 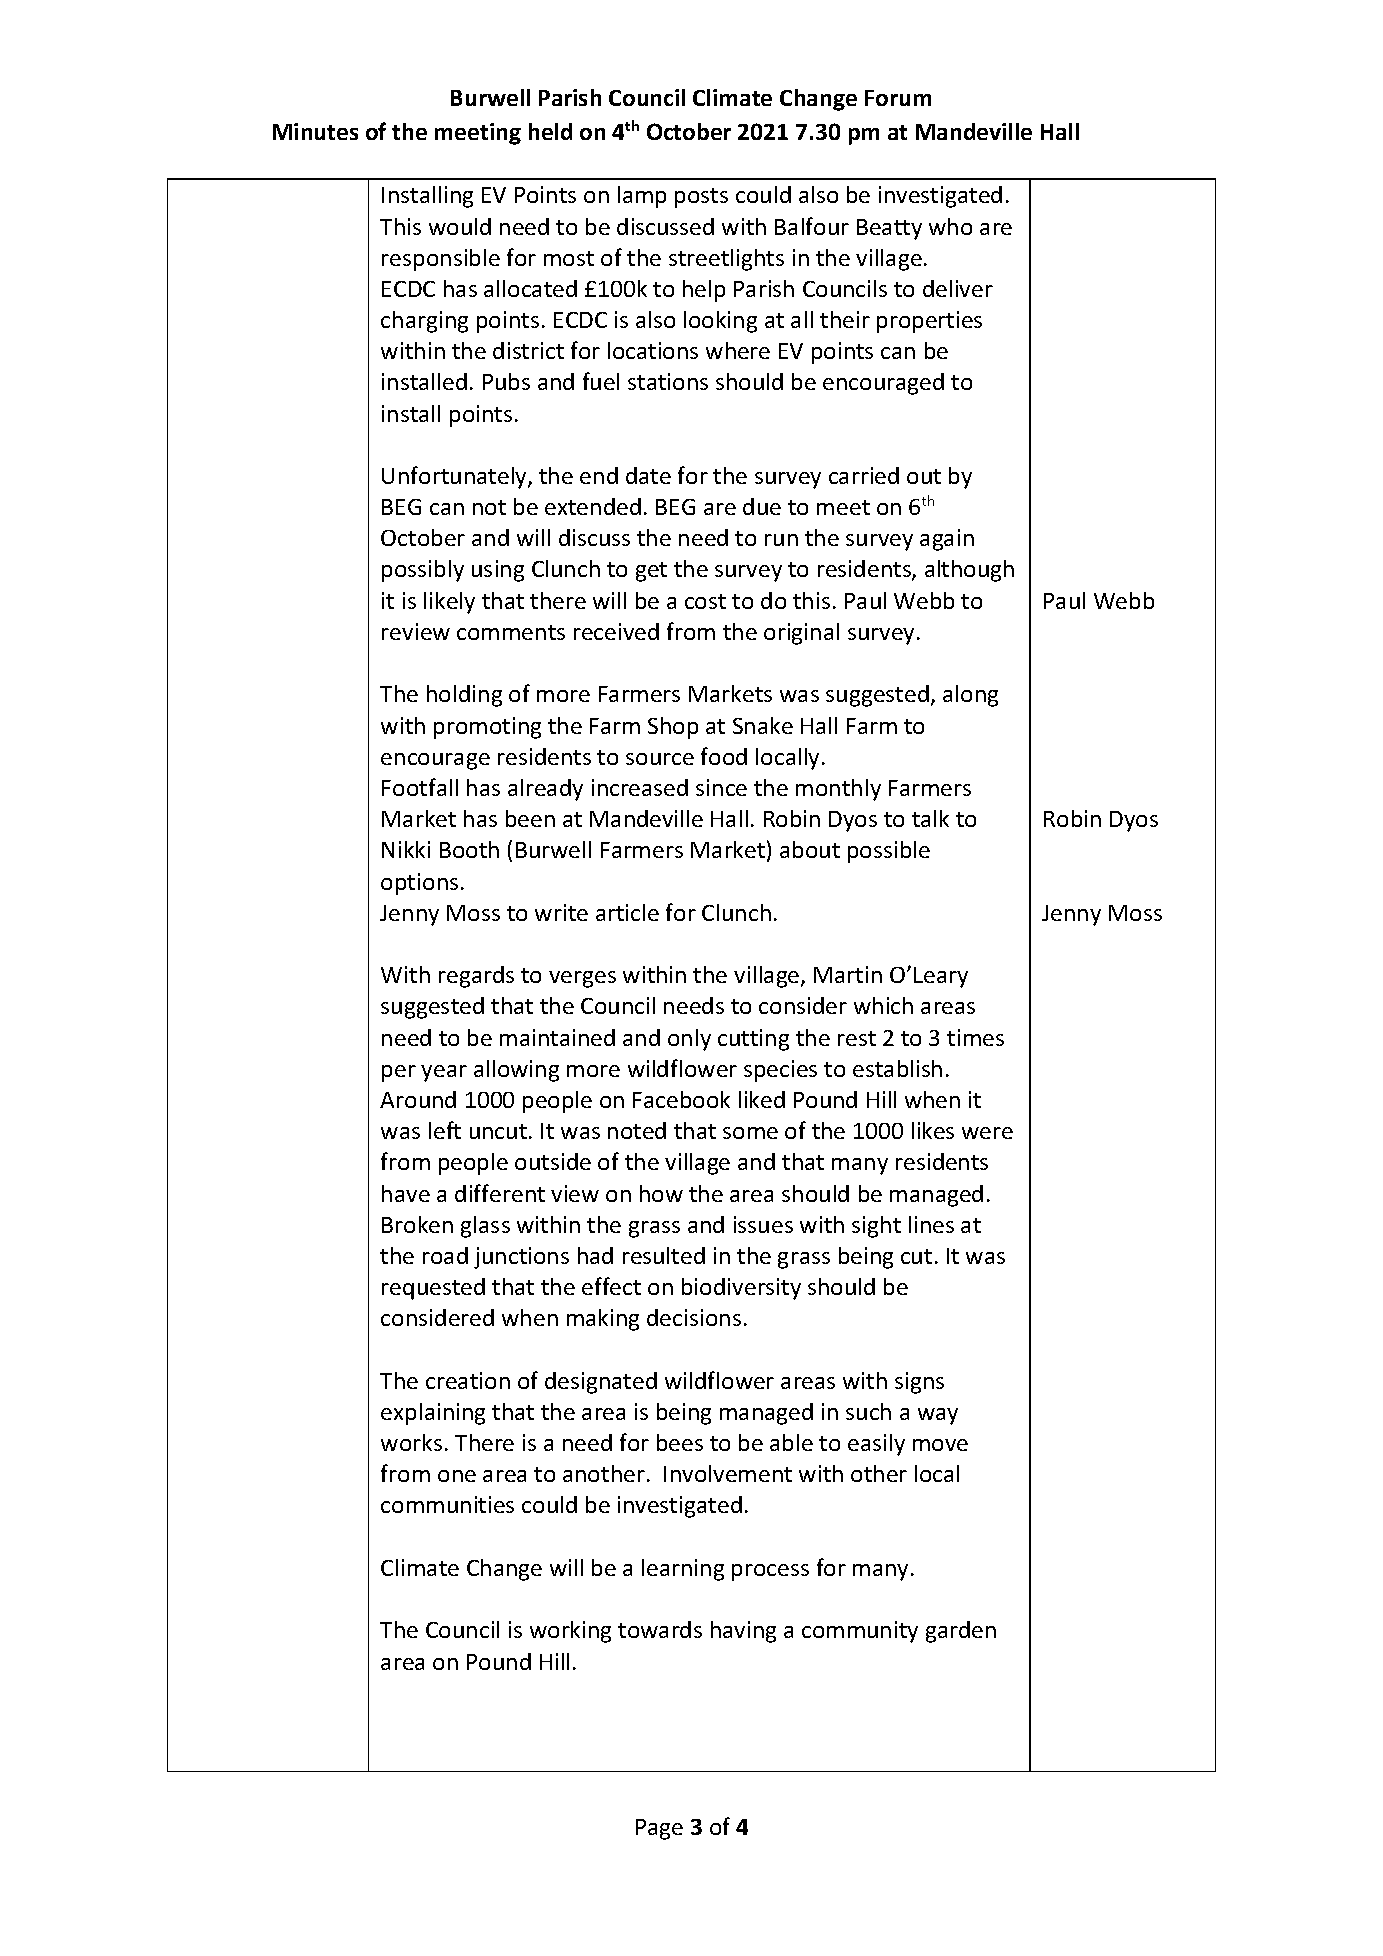 What do you see at coordinates (642, 197) in the document?
I see `lamp` at bounding box center [642, 197].
